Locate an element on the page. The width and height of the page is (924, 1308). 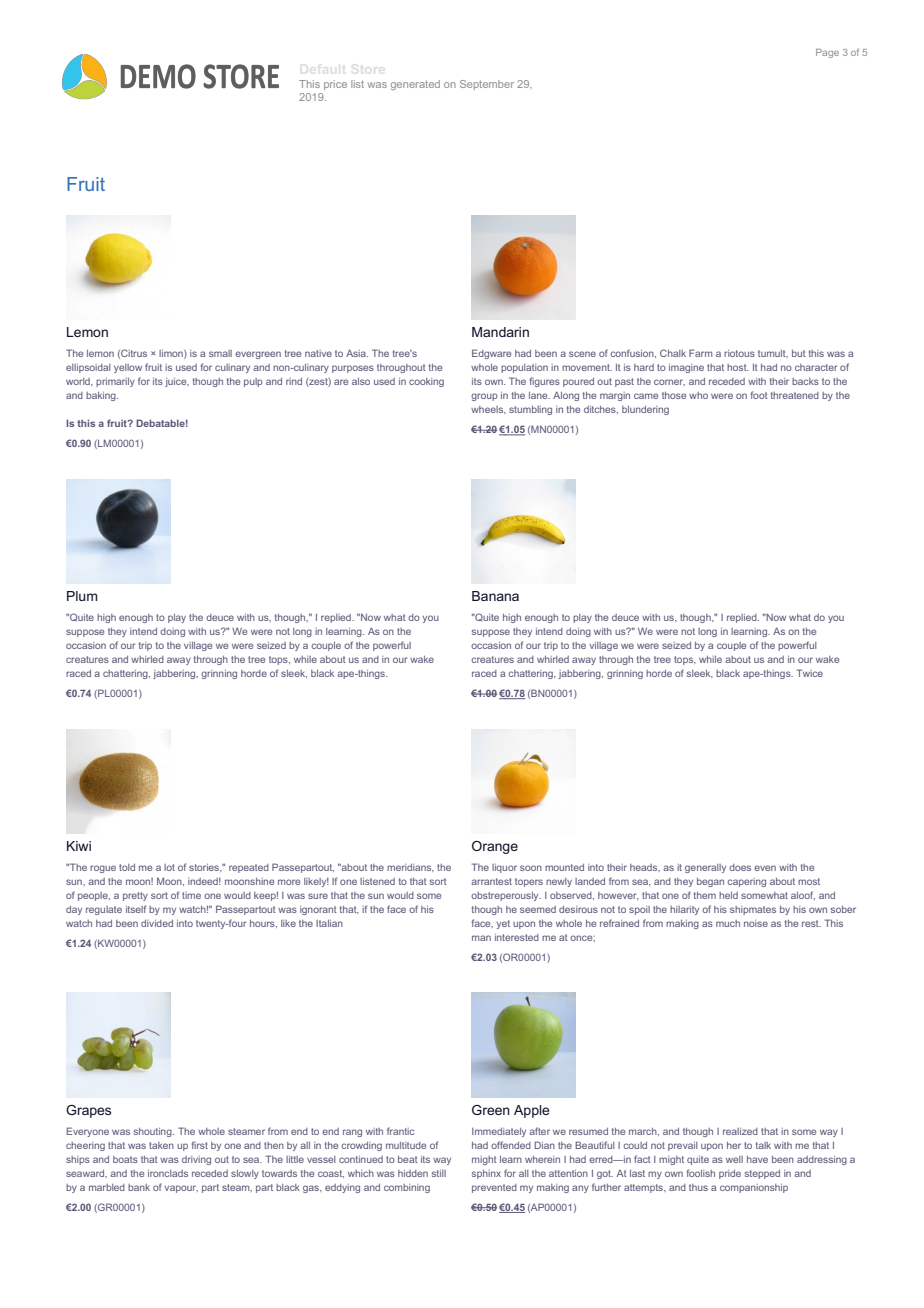
Page is located at coordinates (827, 53).
